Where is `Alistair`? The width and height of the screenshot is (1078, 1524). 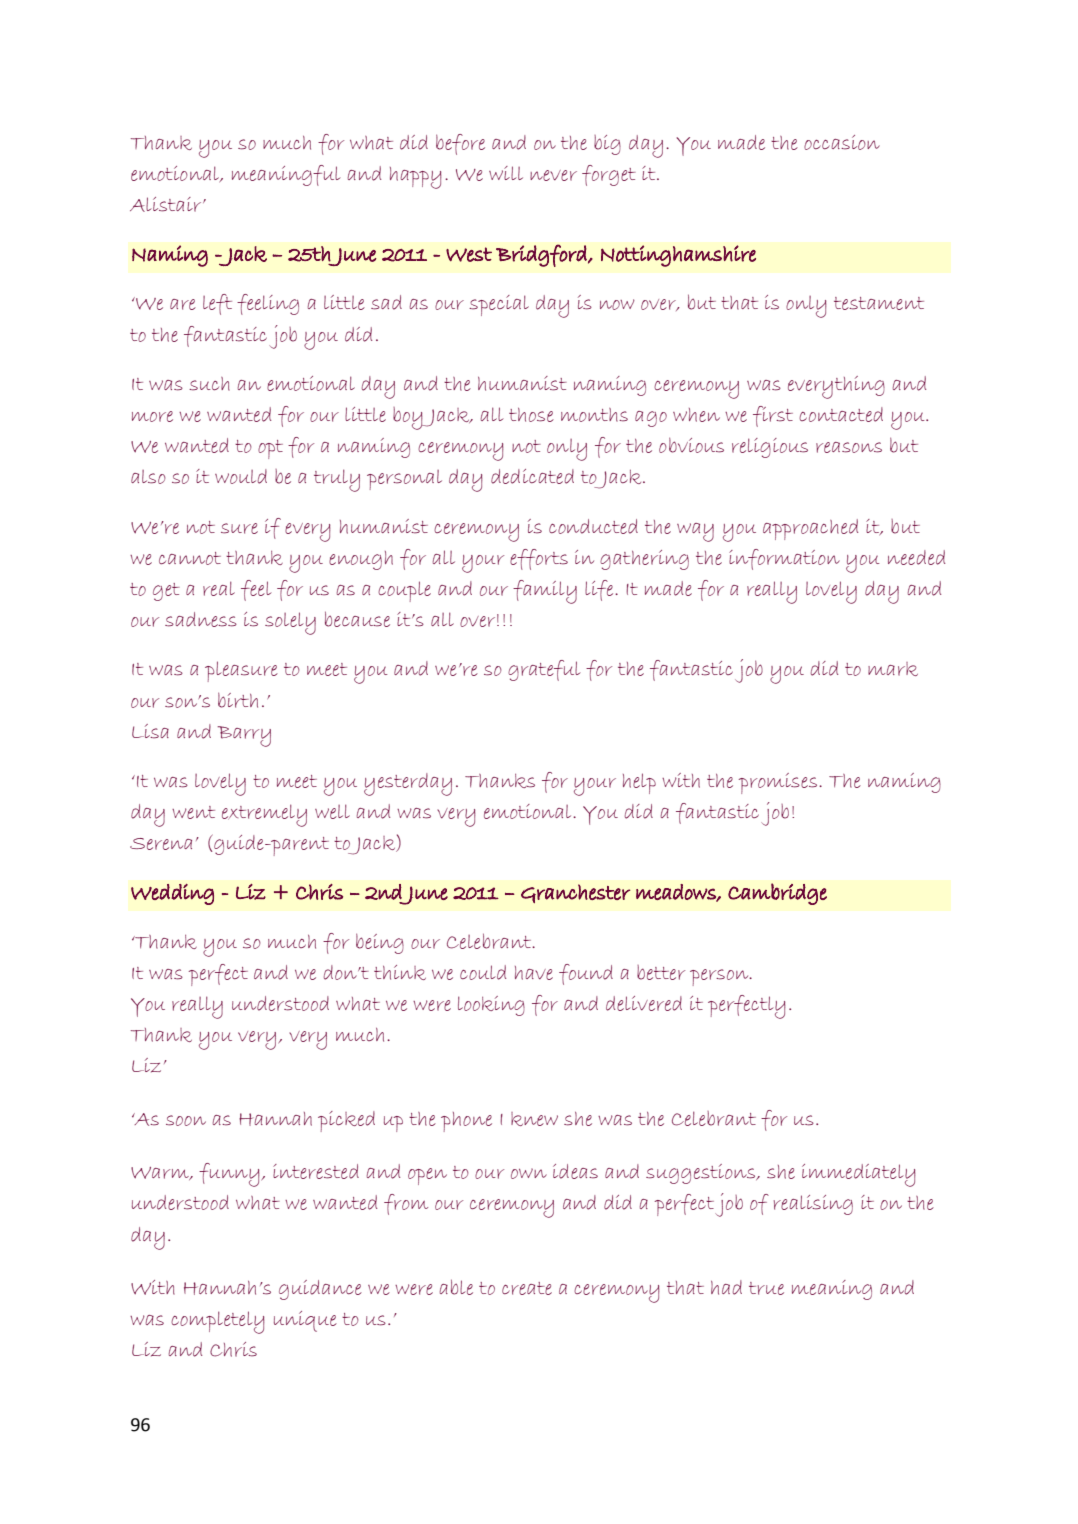
Alistair is located at coordinates (167, 204).
